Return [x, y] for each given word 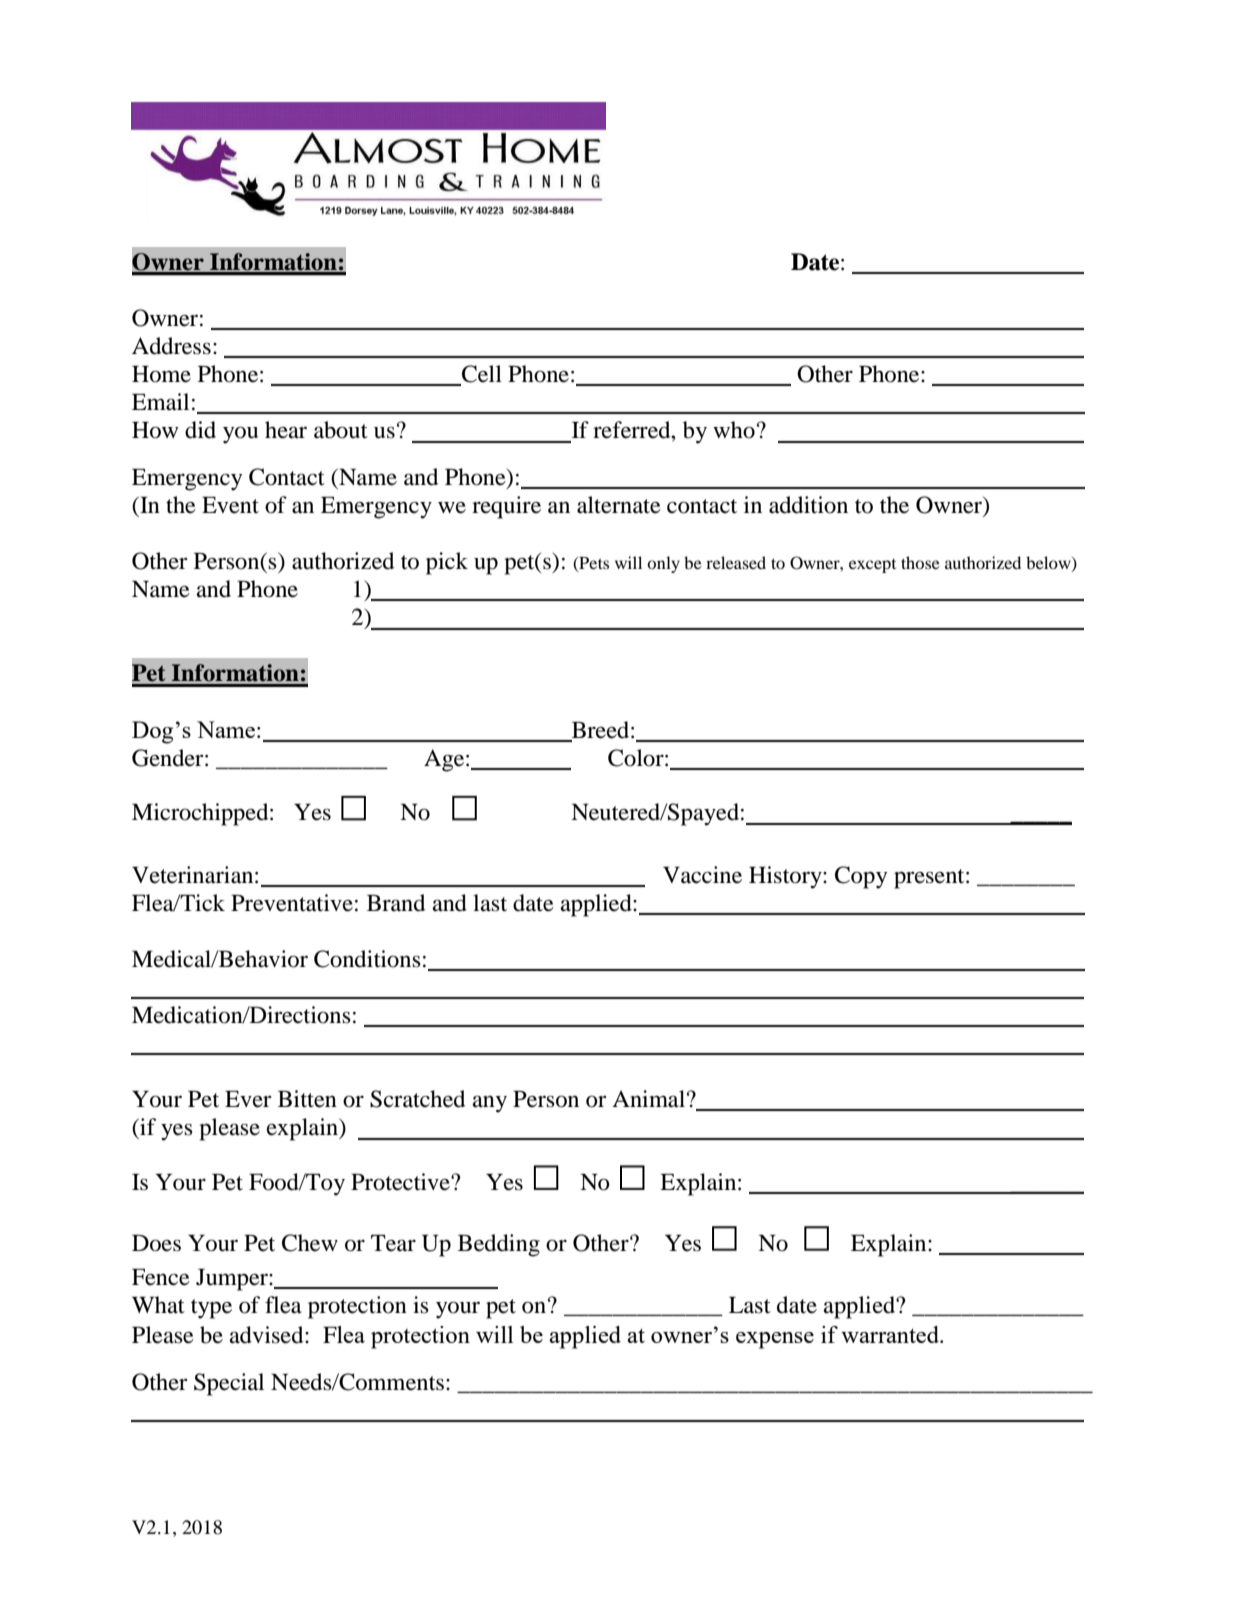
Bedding [499, 1245]
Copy [861, 877]
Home [161, 374]
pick [447, 563]
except [872, 566]
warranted [891, 1334]
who [734, 430]
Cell [481, 375]
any [490, 1104]
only [663, 564]
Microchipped [201, 814]
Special [229, 1384]
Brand [396, 903]
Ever [248, 1099]
